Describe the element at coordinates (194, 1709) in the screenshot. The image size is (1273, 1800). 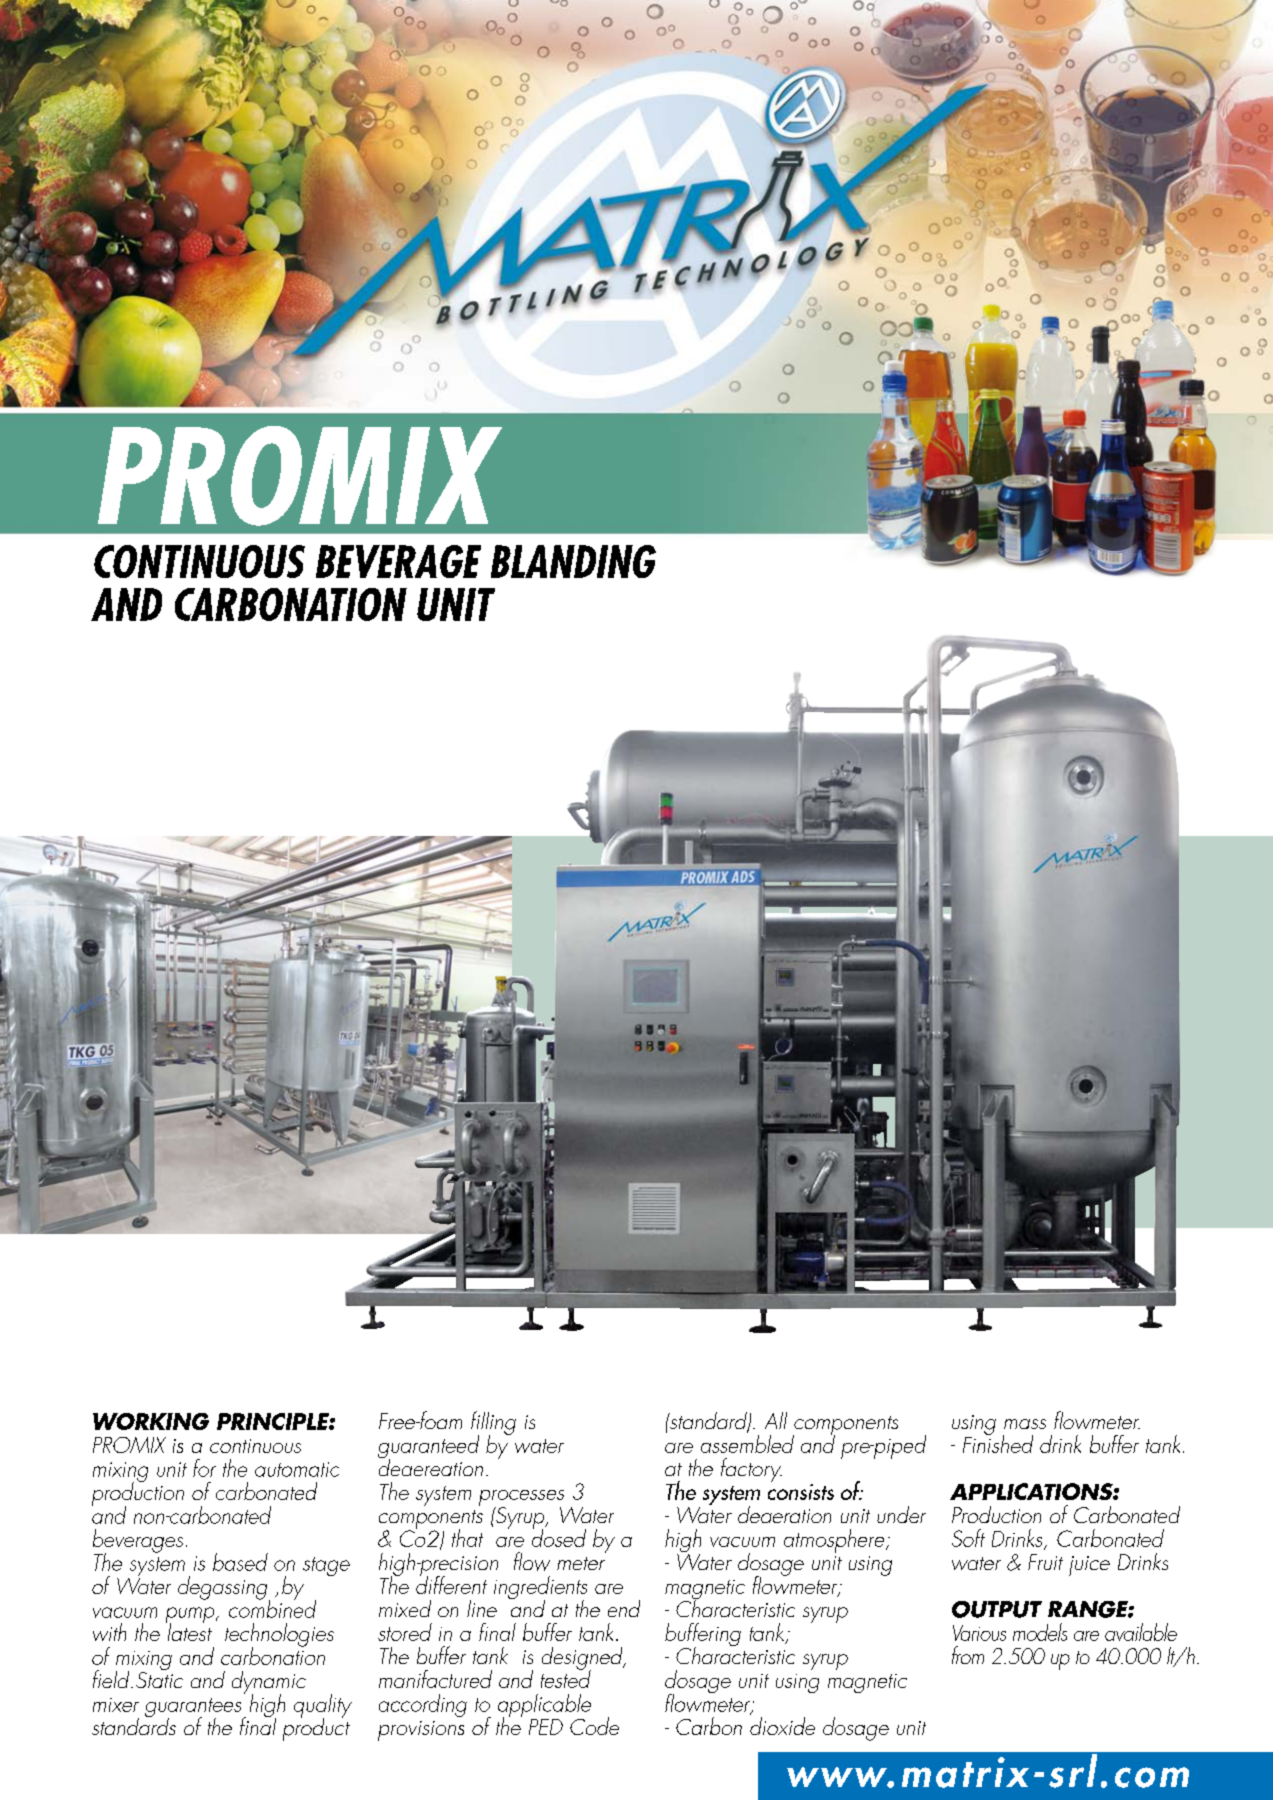
I see `guarantees` at that location.
